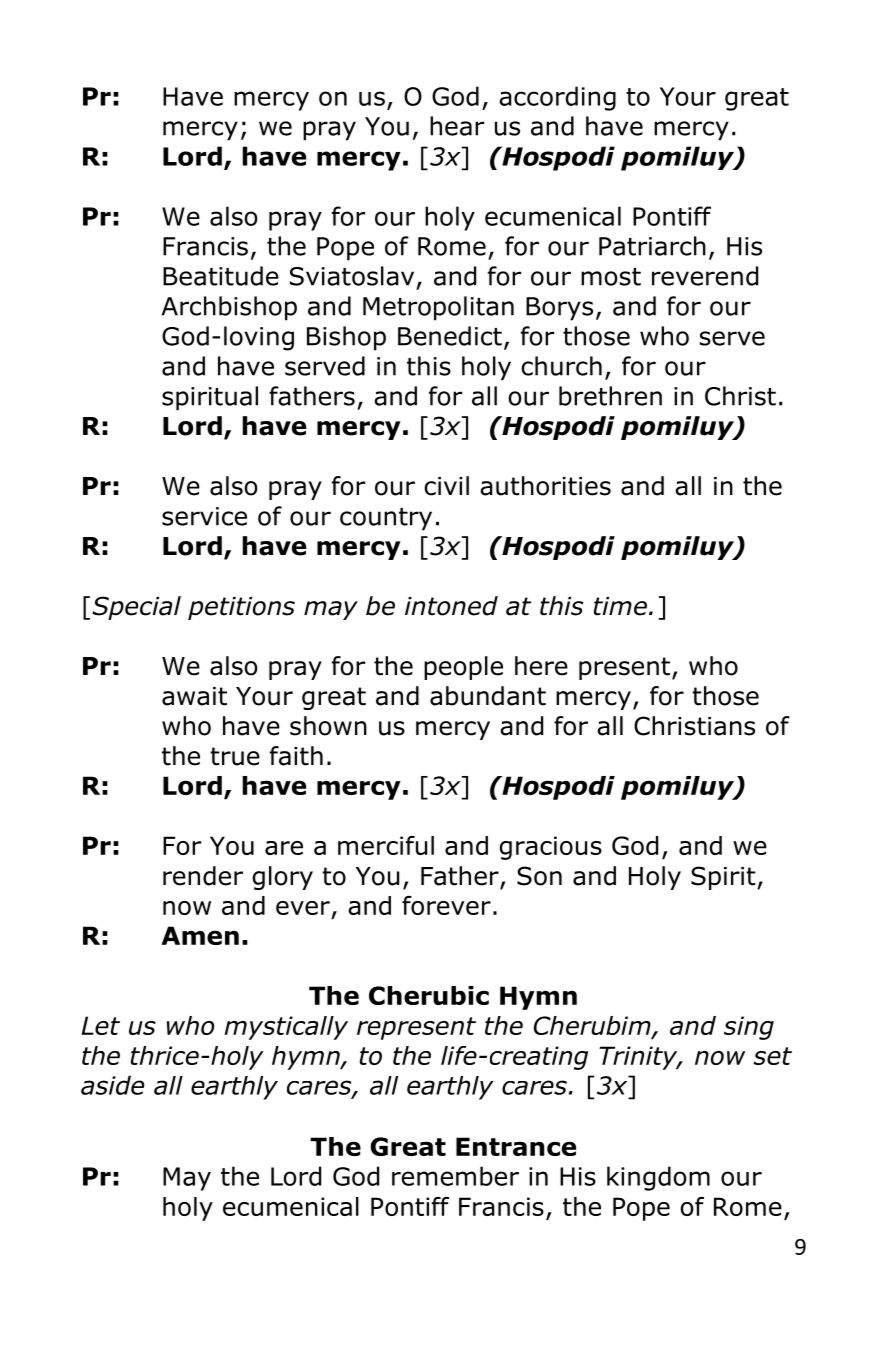  Describe the element at coordinates (112, 1085) in the page. I see `aside` at that location.
